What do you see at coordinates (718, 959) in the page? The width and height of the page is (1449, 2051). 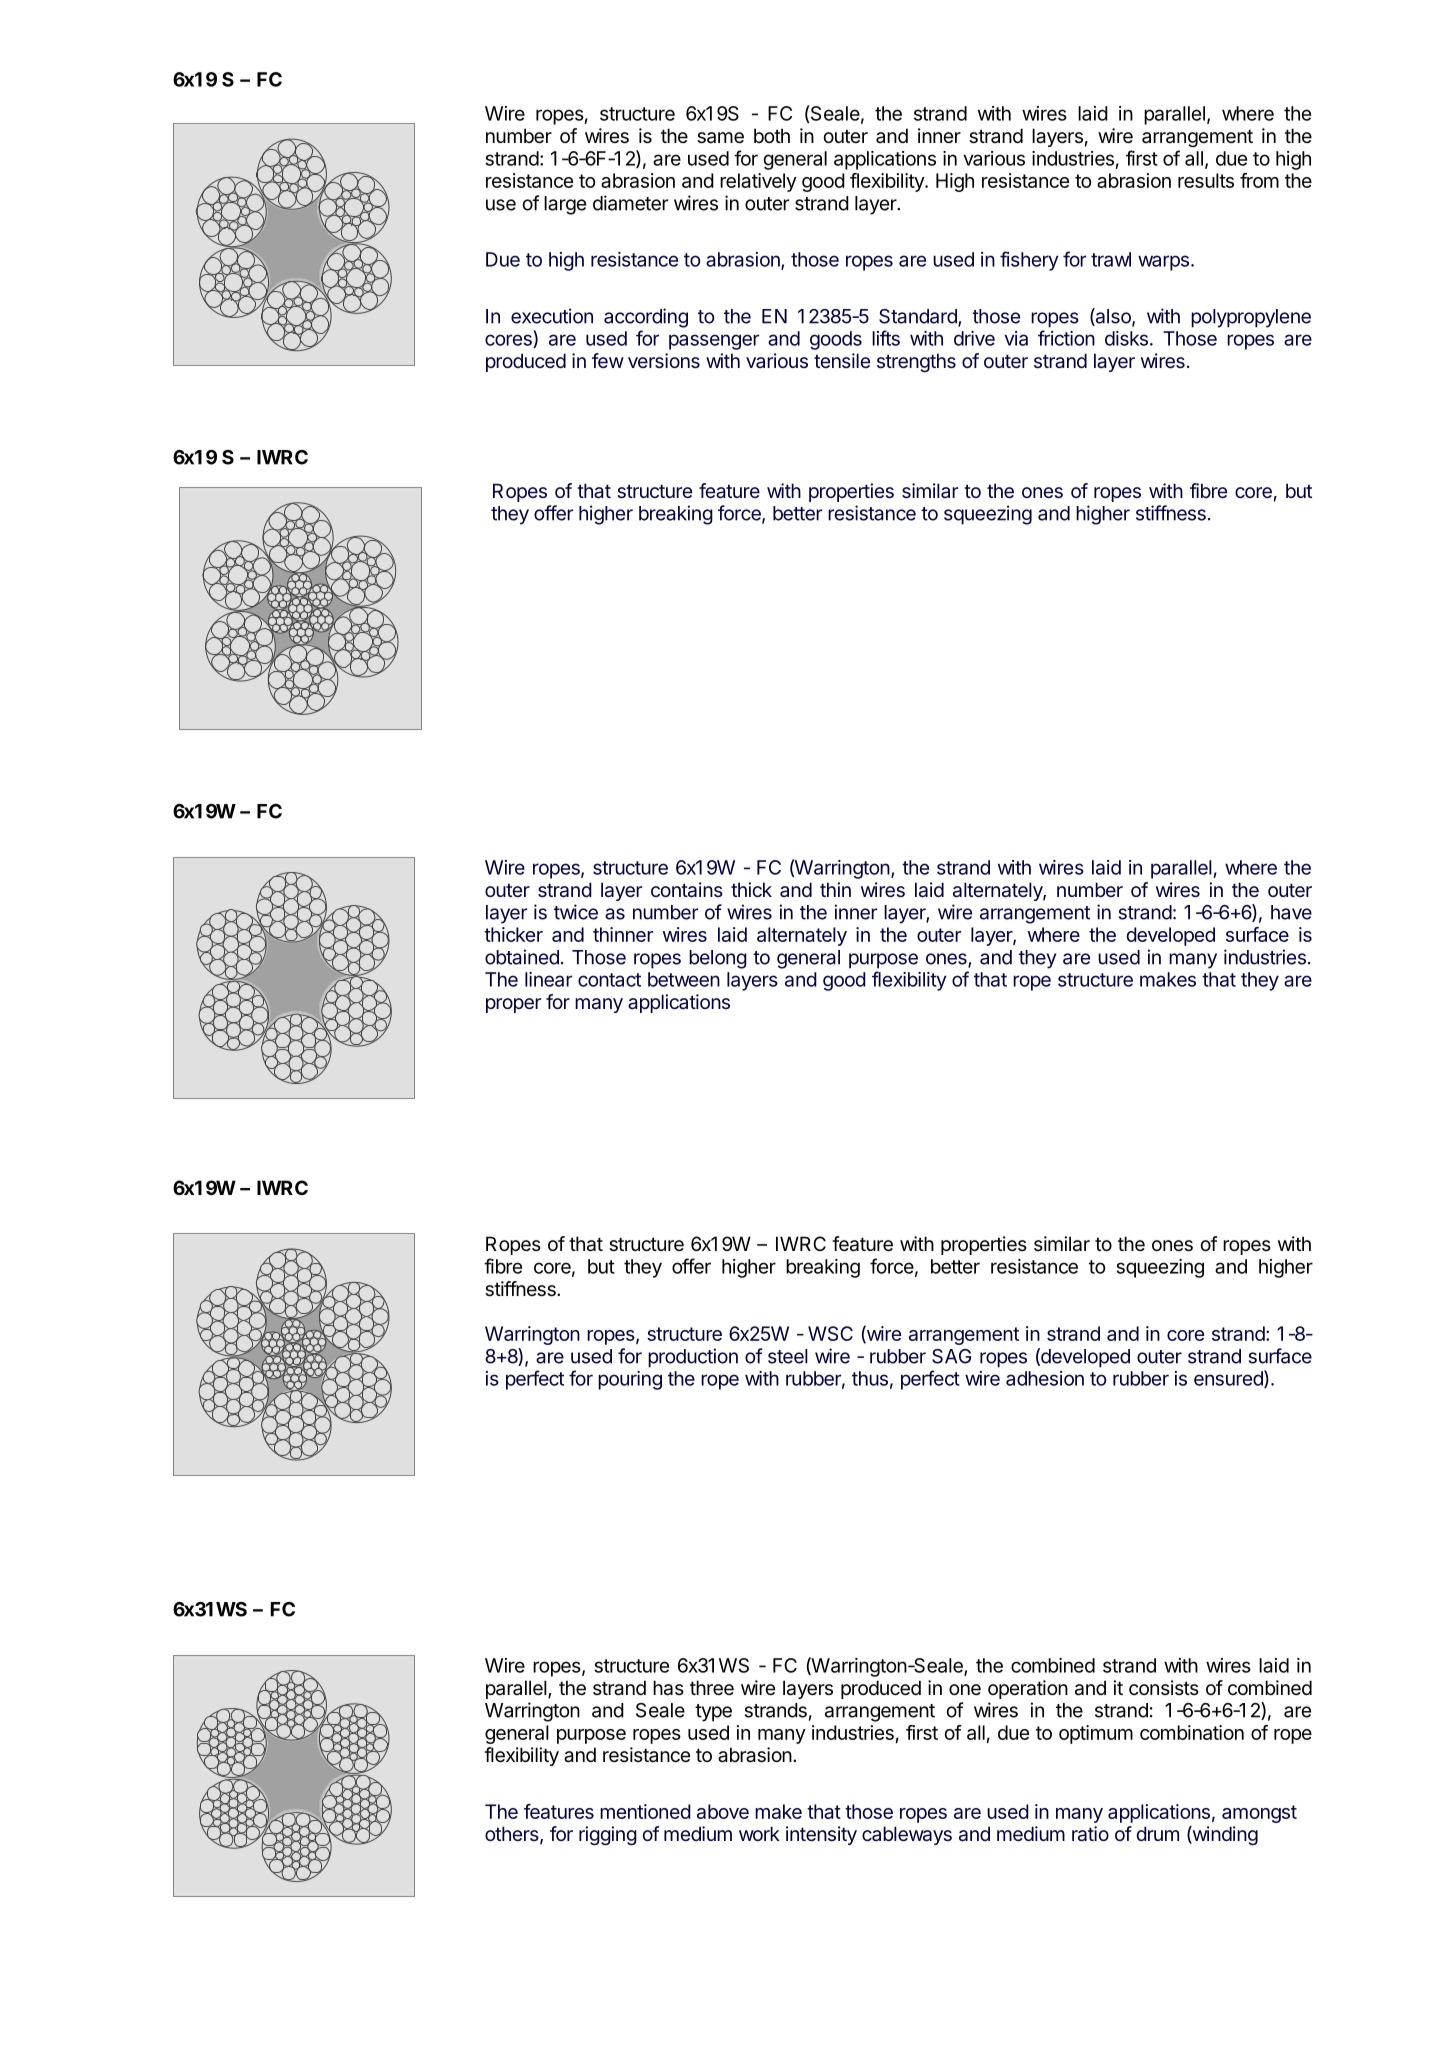 I see `belong` at bounding box center [718, 959].
